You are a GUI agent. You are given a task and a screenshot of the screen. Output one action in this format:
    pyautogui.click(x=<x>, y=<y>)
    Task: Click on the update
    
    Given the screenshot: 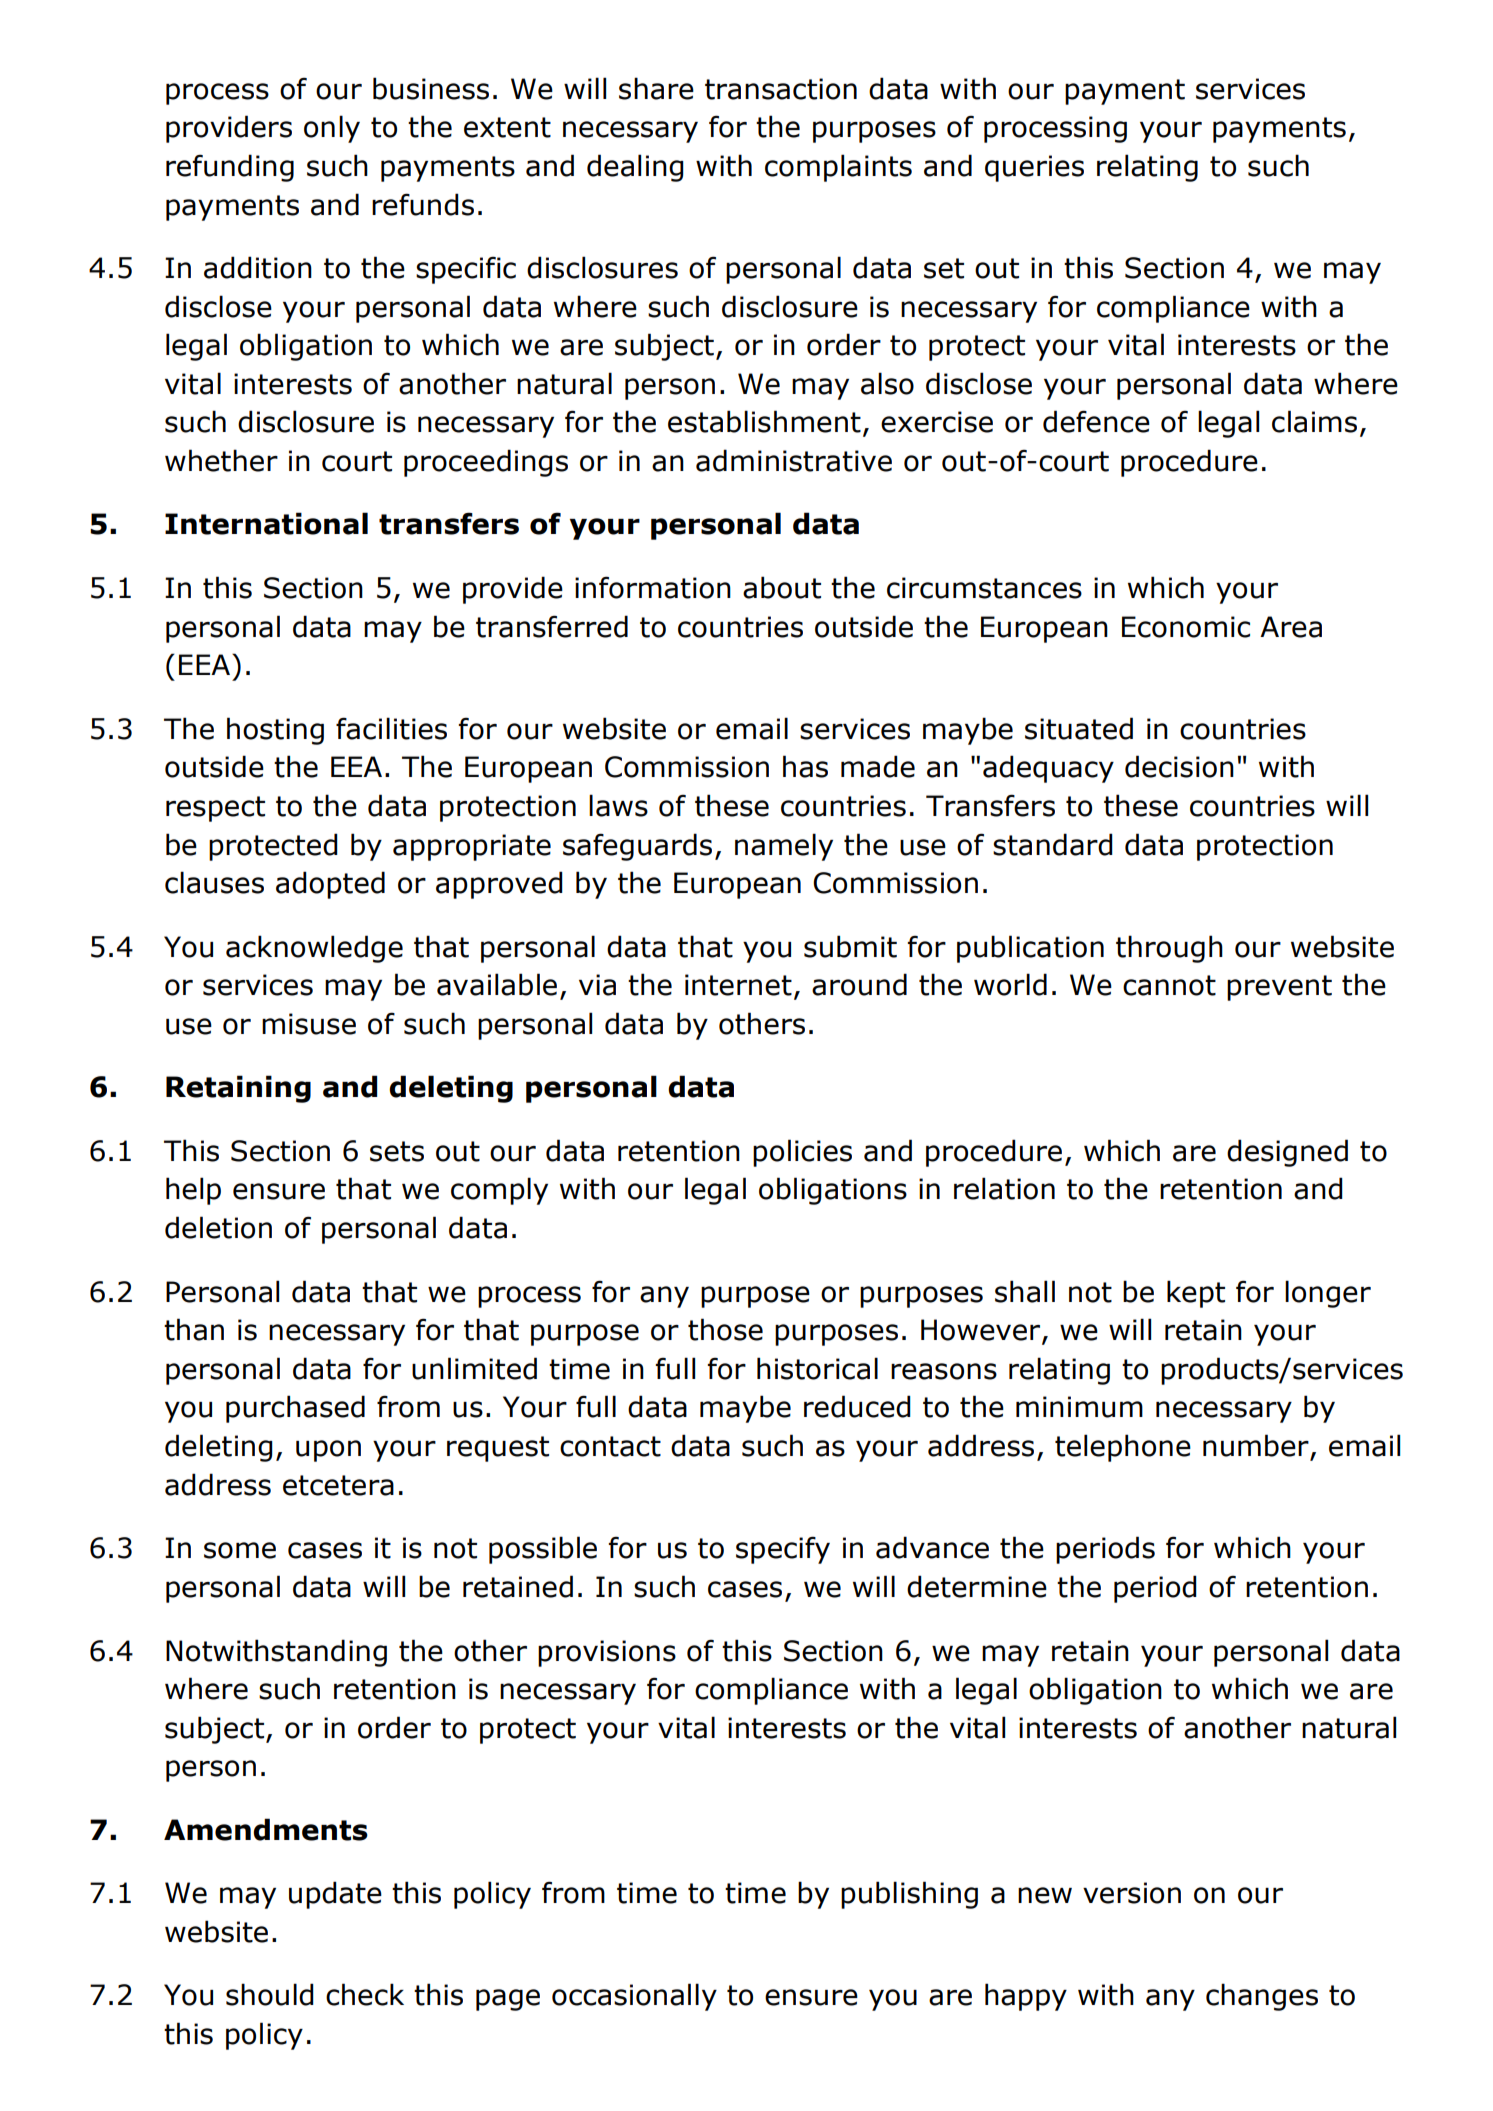 What is the action you would take?
    pyautogui.click(x=335, y=1895)
